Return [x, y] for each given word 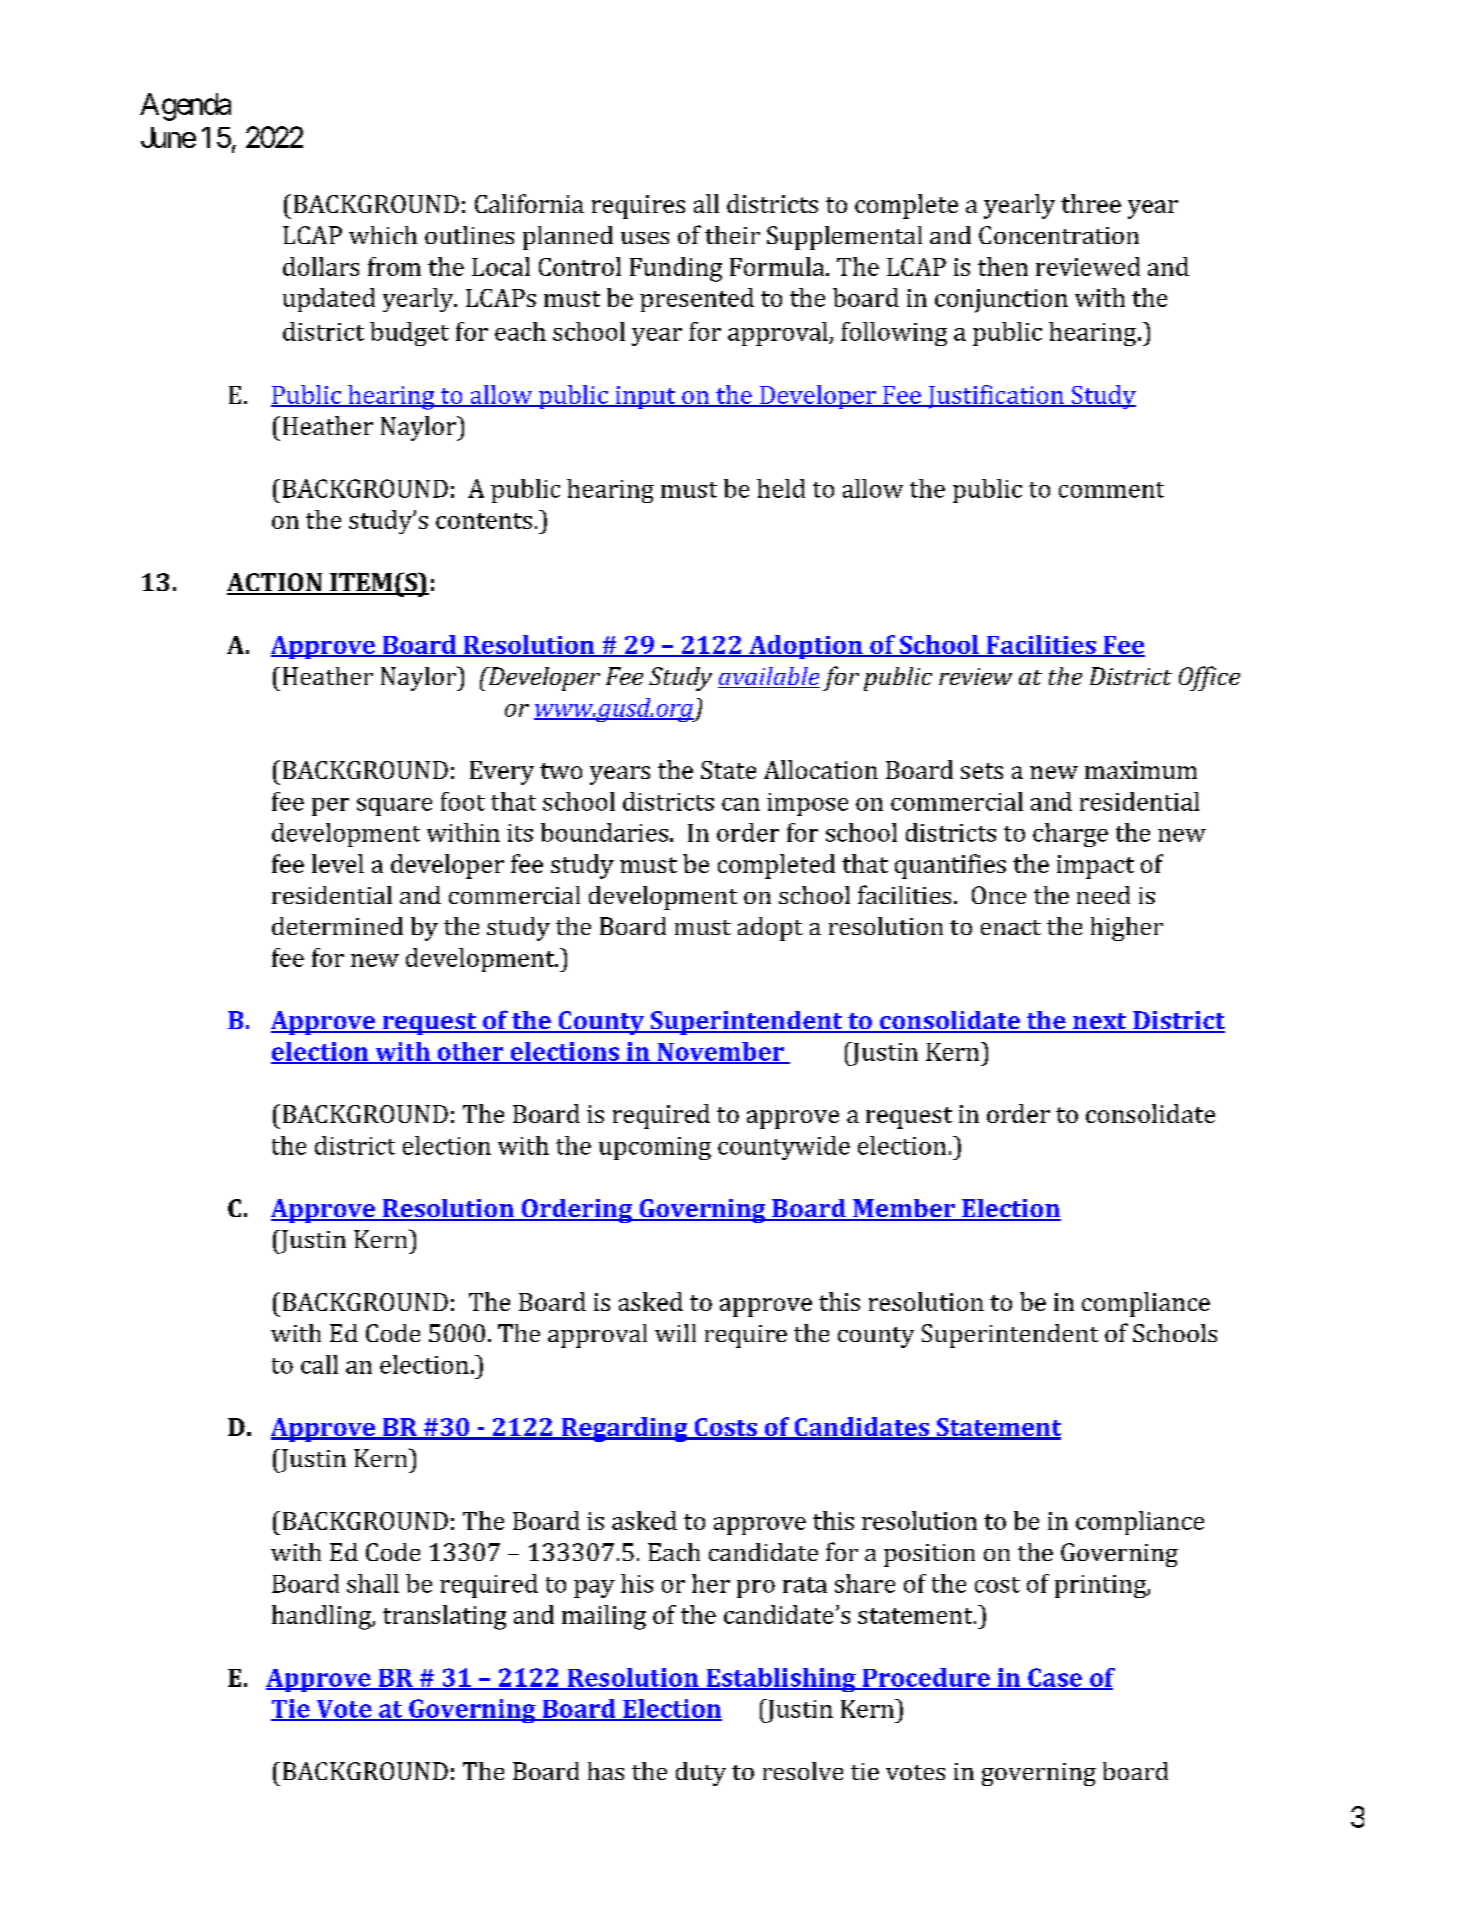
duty [701, 1774]
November [720, 1052]
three [1091, 203]
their [732, 235]
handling [322, 1617]
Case [1055, 1678]
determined [337, 926]
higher [1127, 929]
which [383, 235]
